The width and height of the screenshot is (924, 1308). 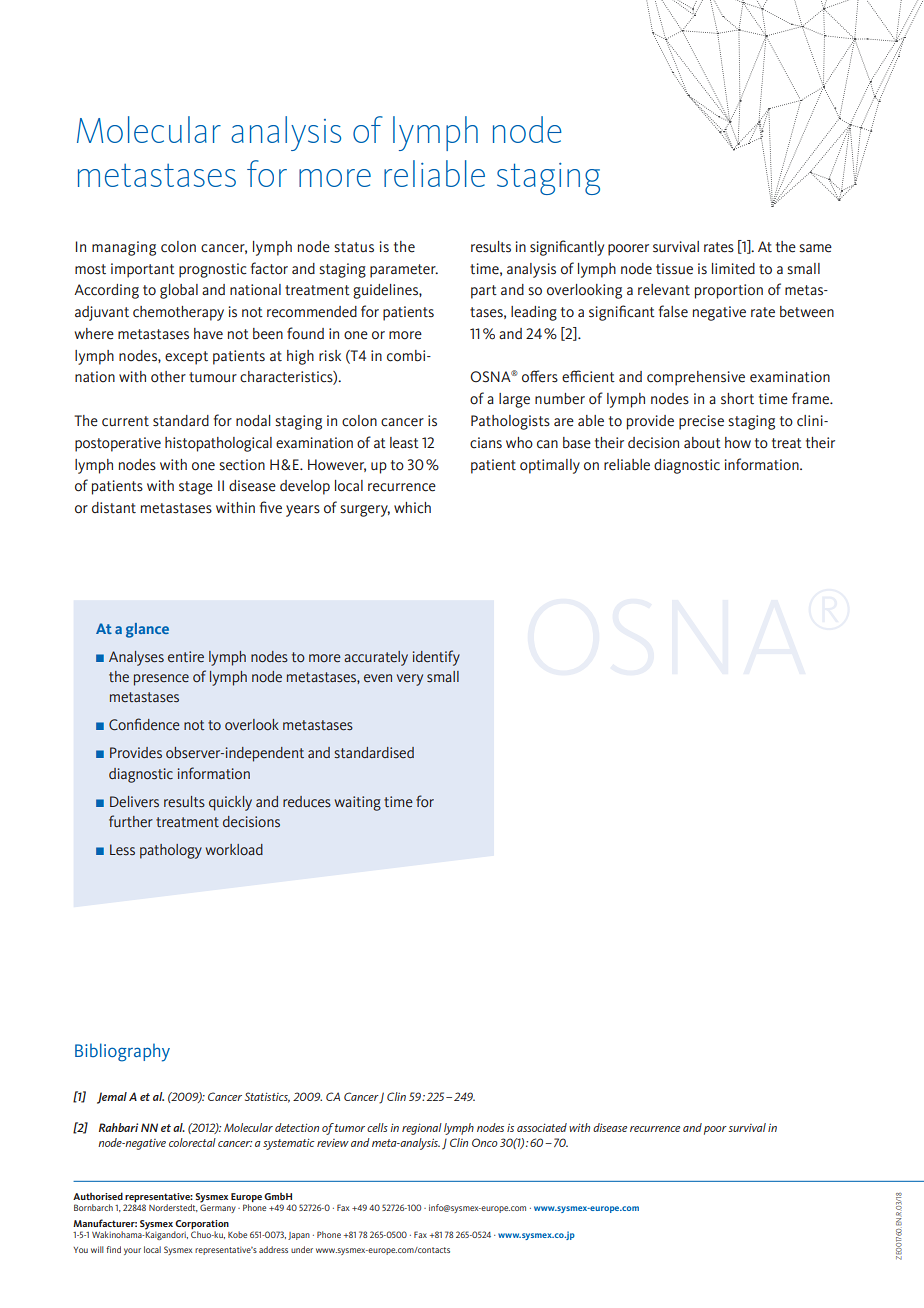 I want to click on associated, so click(x=542, y=1127).
